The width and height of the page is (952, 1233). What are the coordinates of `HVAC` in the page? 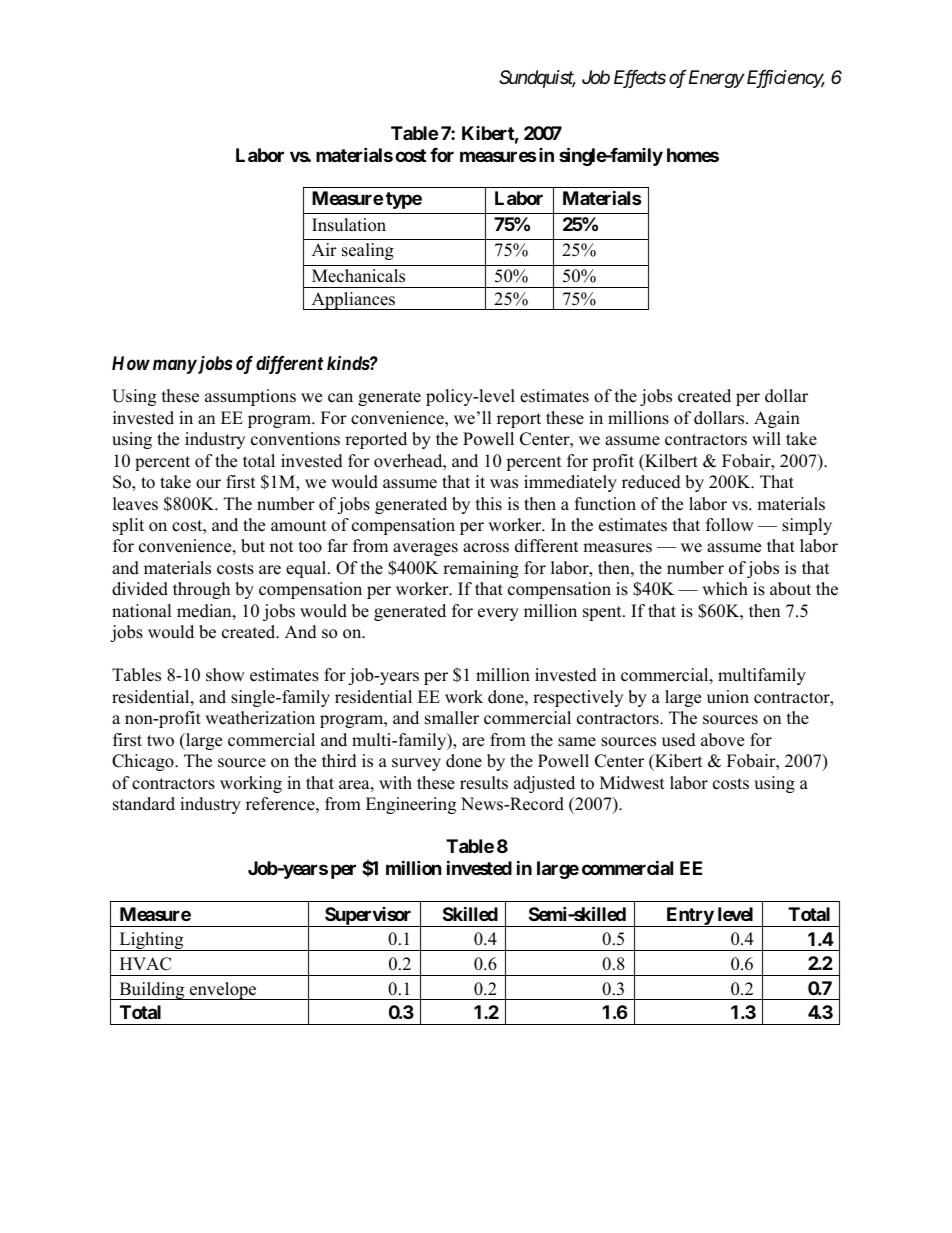 It's located at (145, 964).
